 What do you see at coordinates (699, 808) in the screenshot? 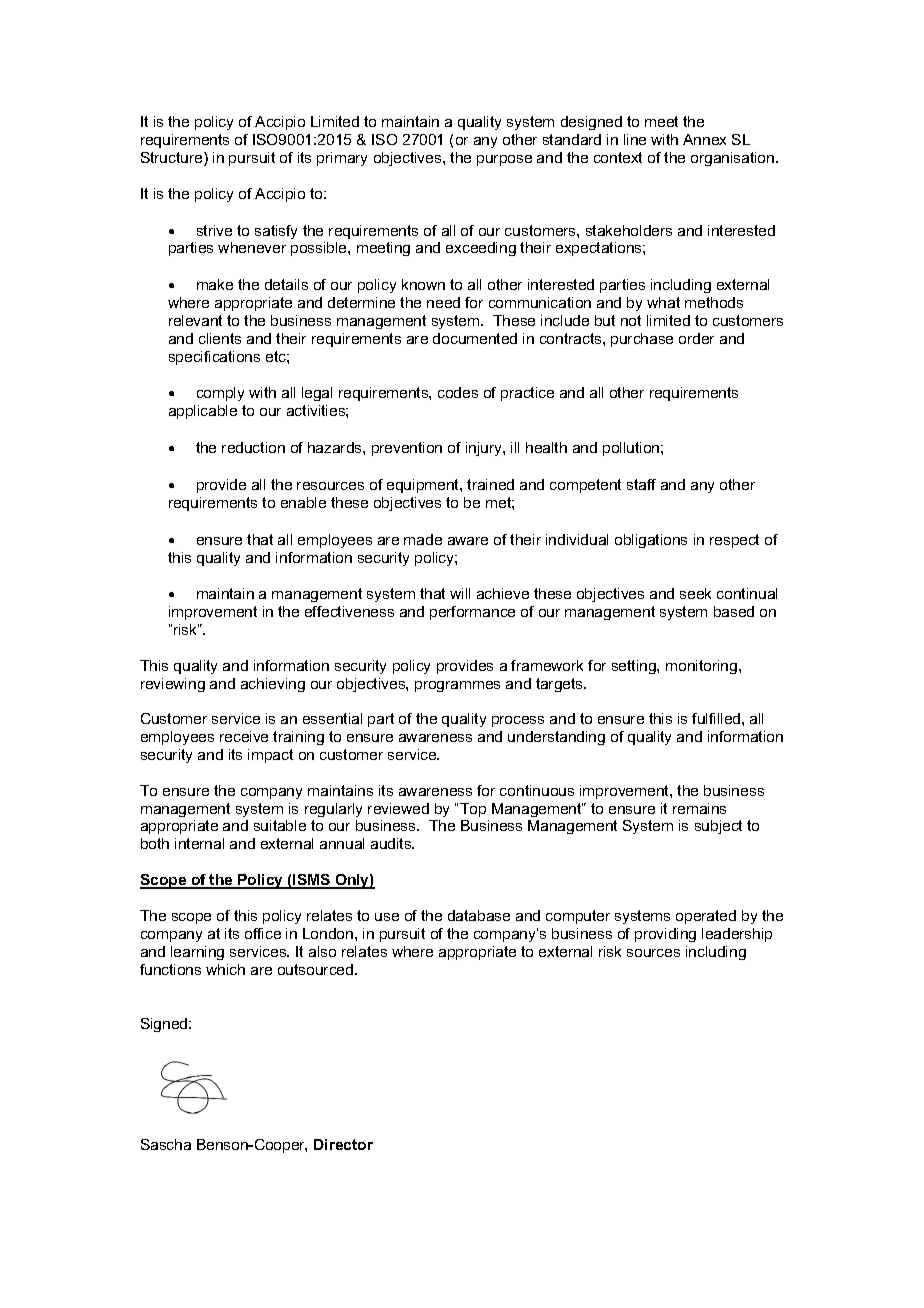
I see `remains` at bounding box center [699, 808].
